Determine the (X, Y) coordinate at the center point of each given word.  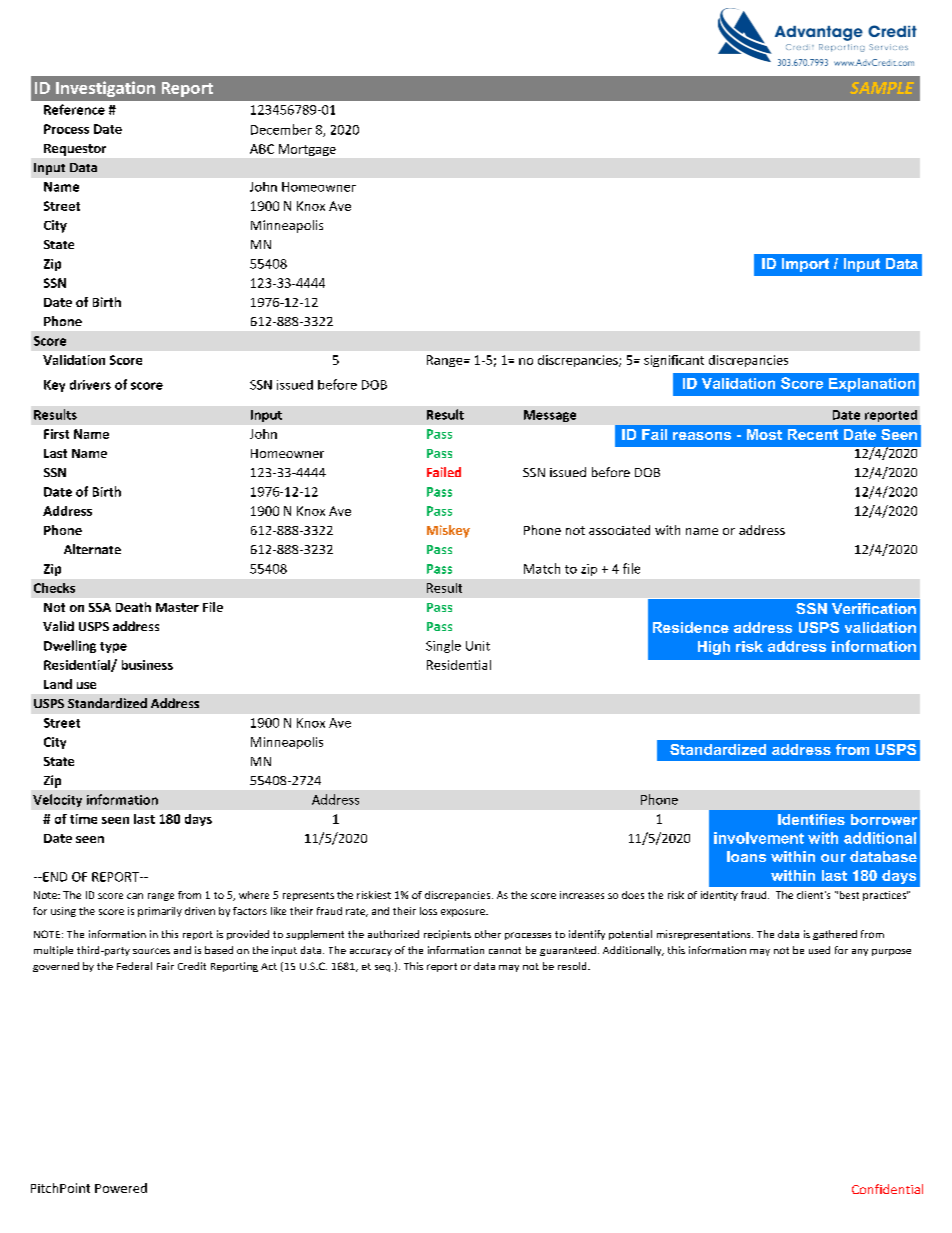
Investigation (105, 89)
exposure (464, 913)
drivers (90, 385)
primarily (160, 912)
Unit (478, 646)
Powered (121, 1188)
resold (573, 966)
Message (550, 416)
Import (805, 265)
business (147, 665)
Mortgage (307, 150)
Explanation (872, 385)
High (714, 648)
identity (719, 896)
